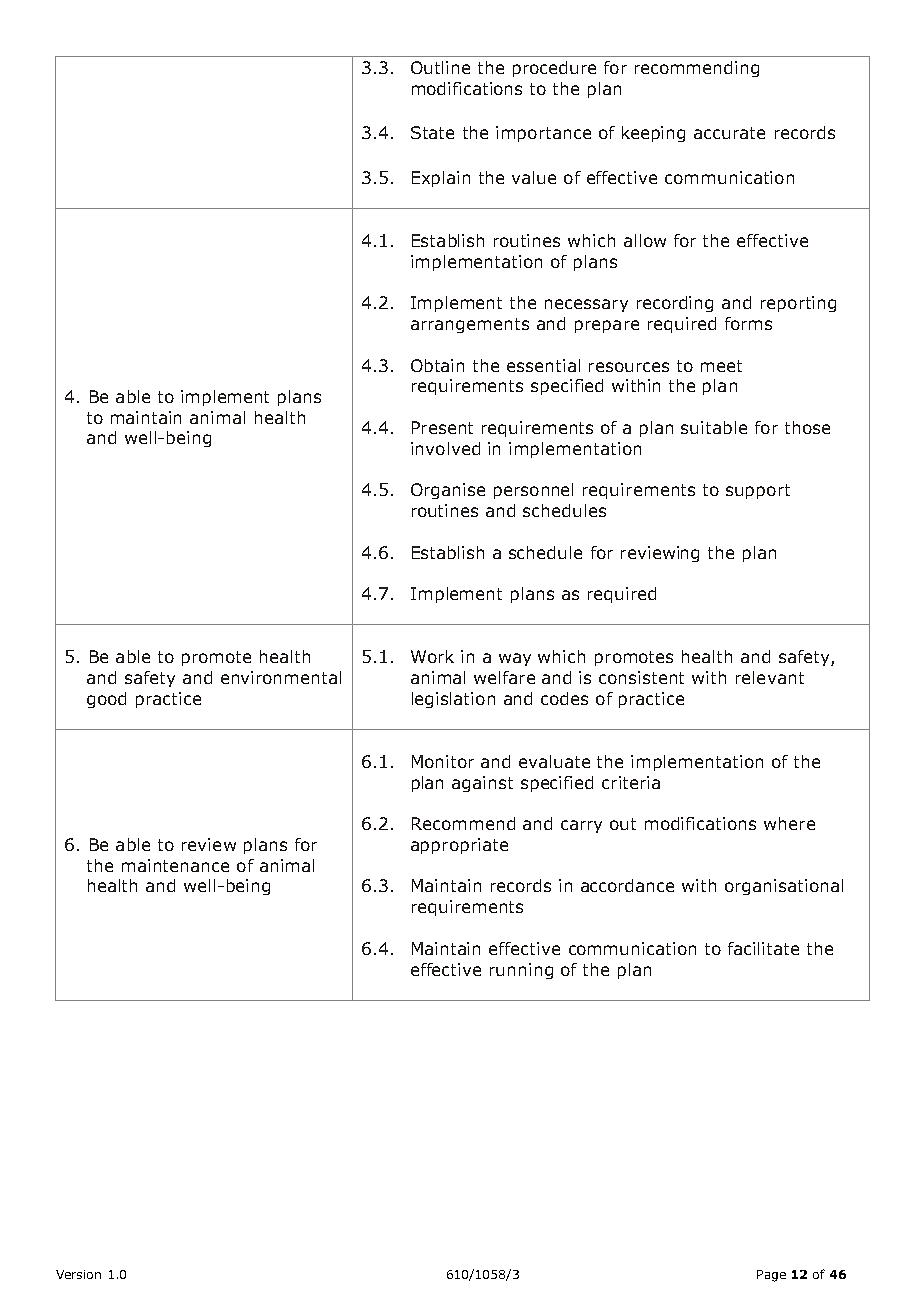 Image resolution: width=924 pixels, height=1308 pixels. I want to click on environmental, so click(281, 677).
